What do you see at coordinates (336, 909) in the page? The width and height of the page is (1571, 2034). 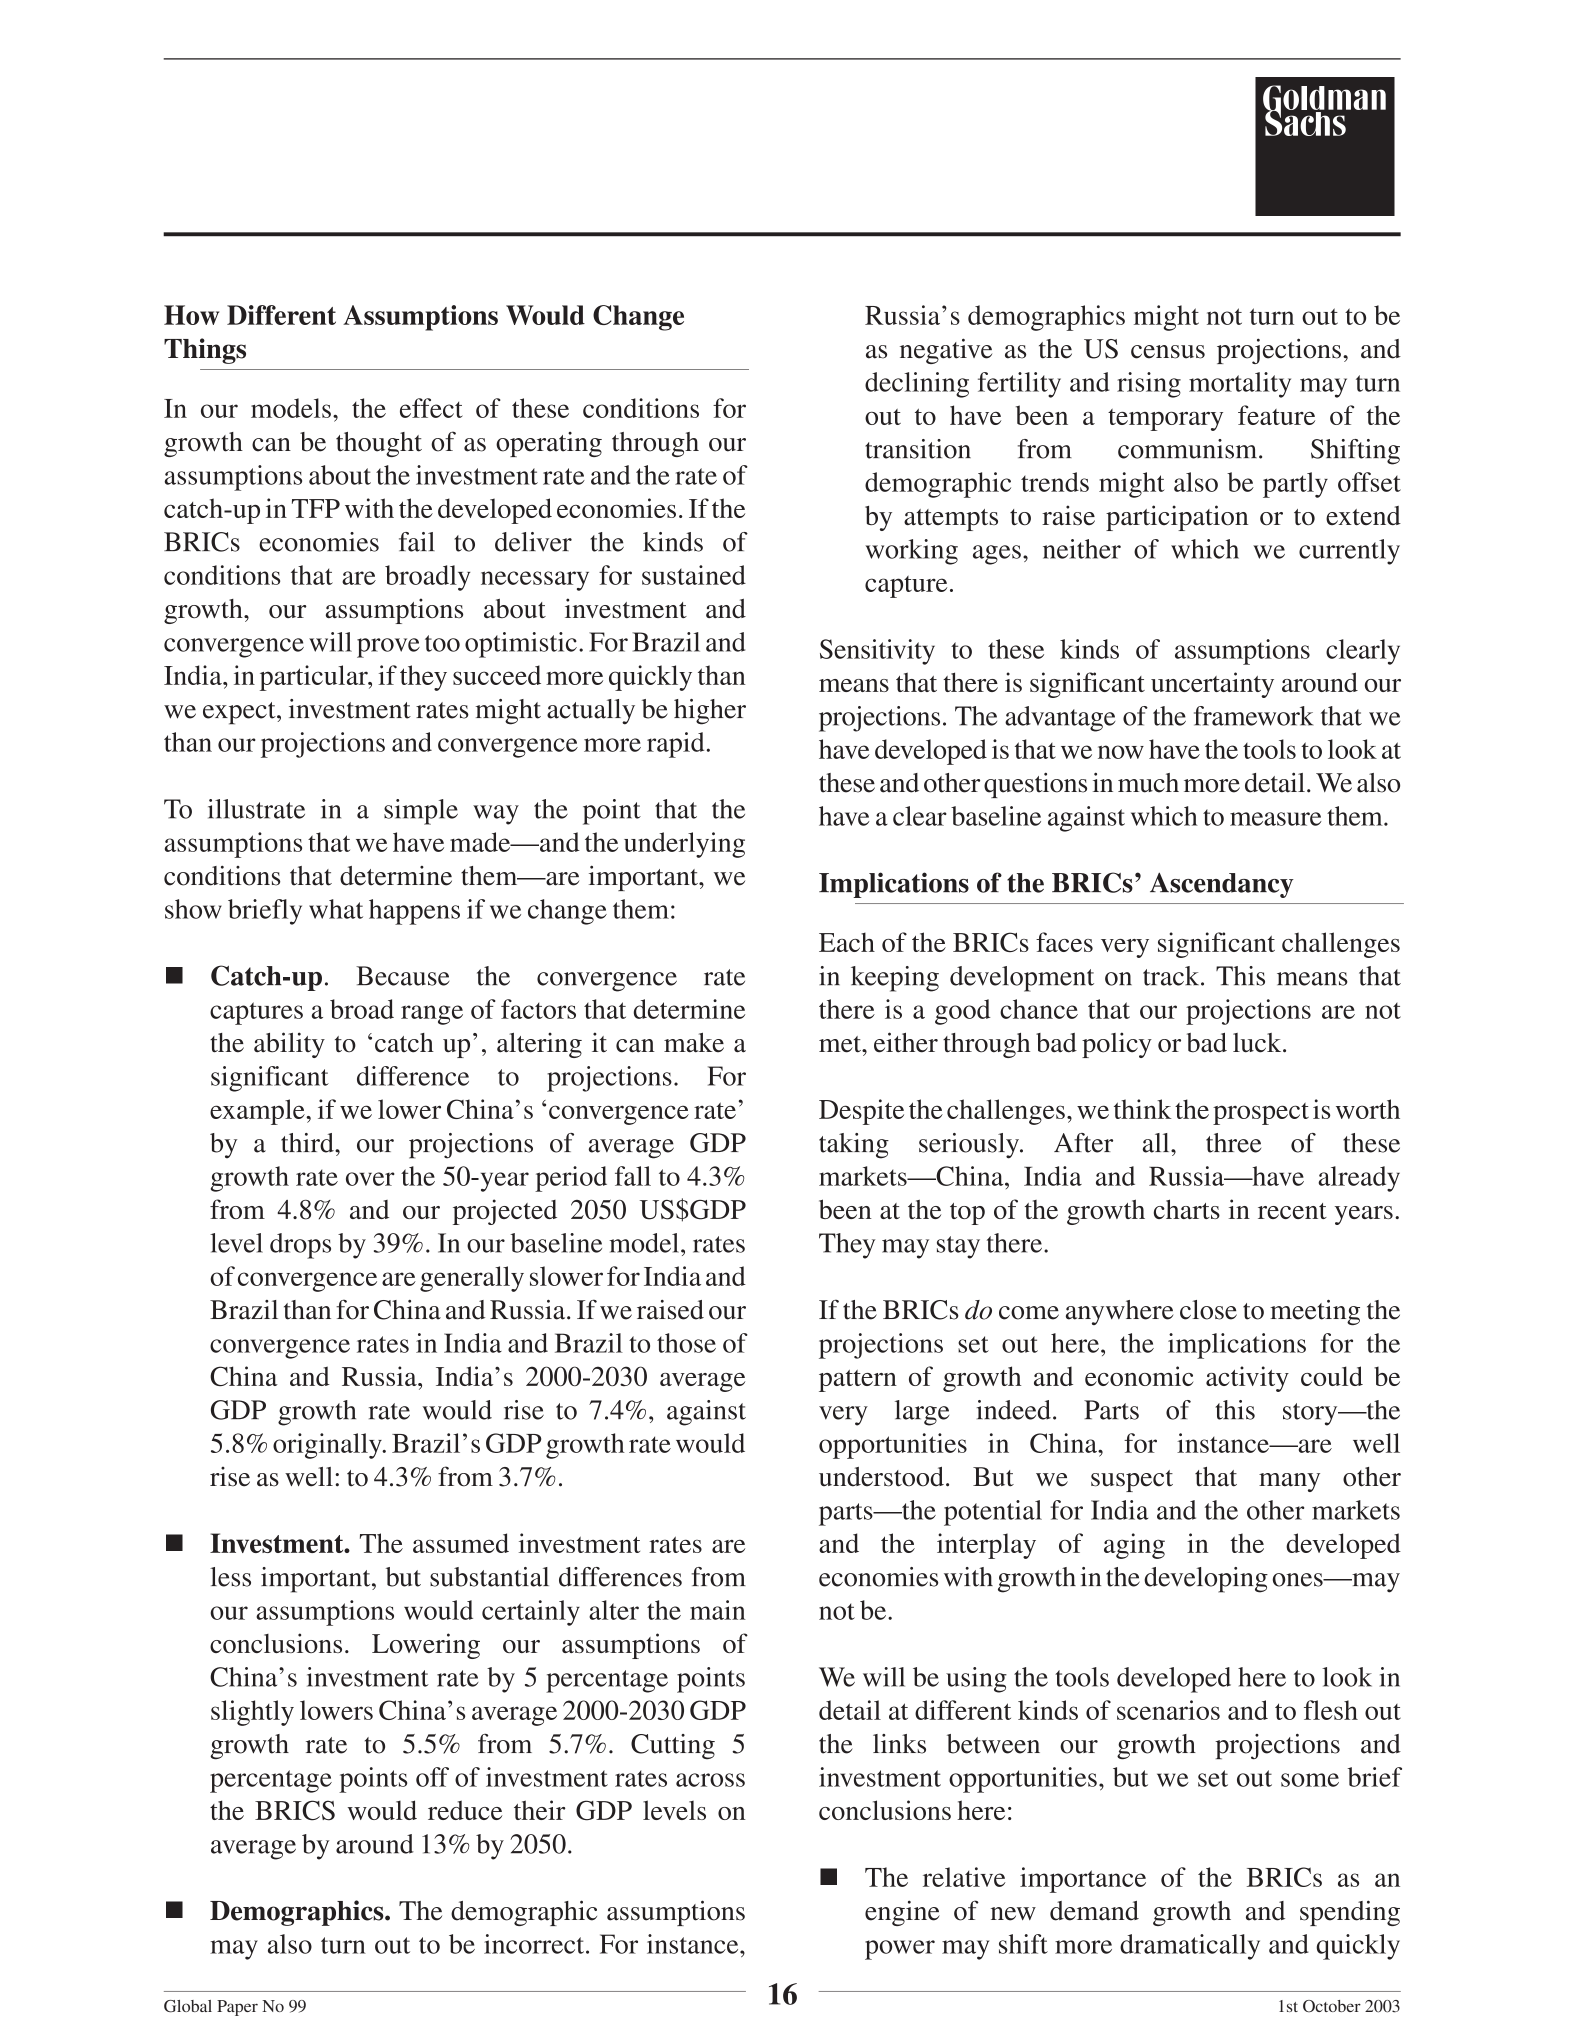 I see `what` at bounding box center [336, 909].
